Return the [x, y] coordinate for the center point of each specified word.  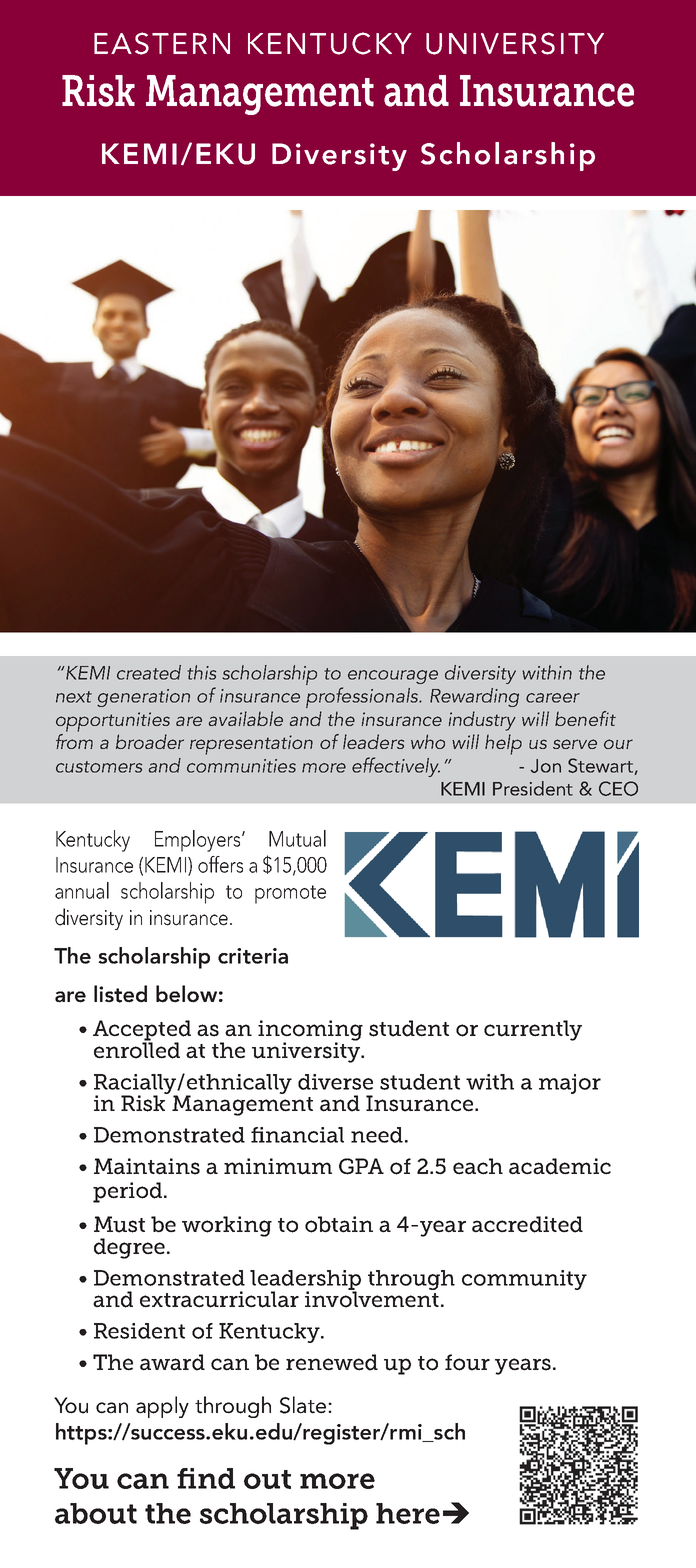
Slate [304, 1405]
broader [150, 741]
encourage [393, 677]
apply [162, 1407]
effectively [396, 767]
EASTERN [162, 43]
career [553, 698]
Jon [546, 766]
